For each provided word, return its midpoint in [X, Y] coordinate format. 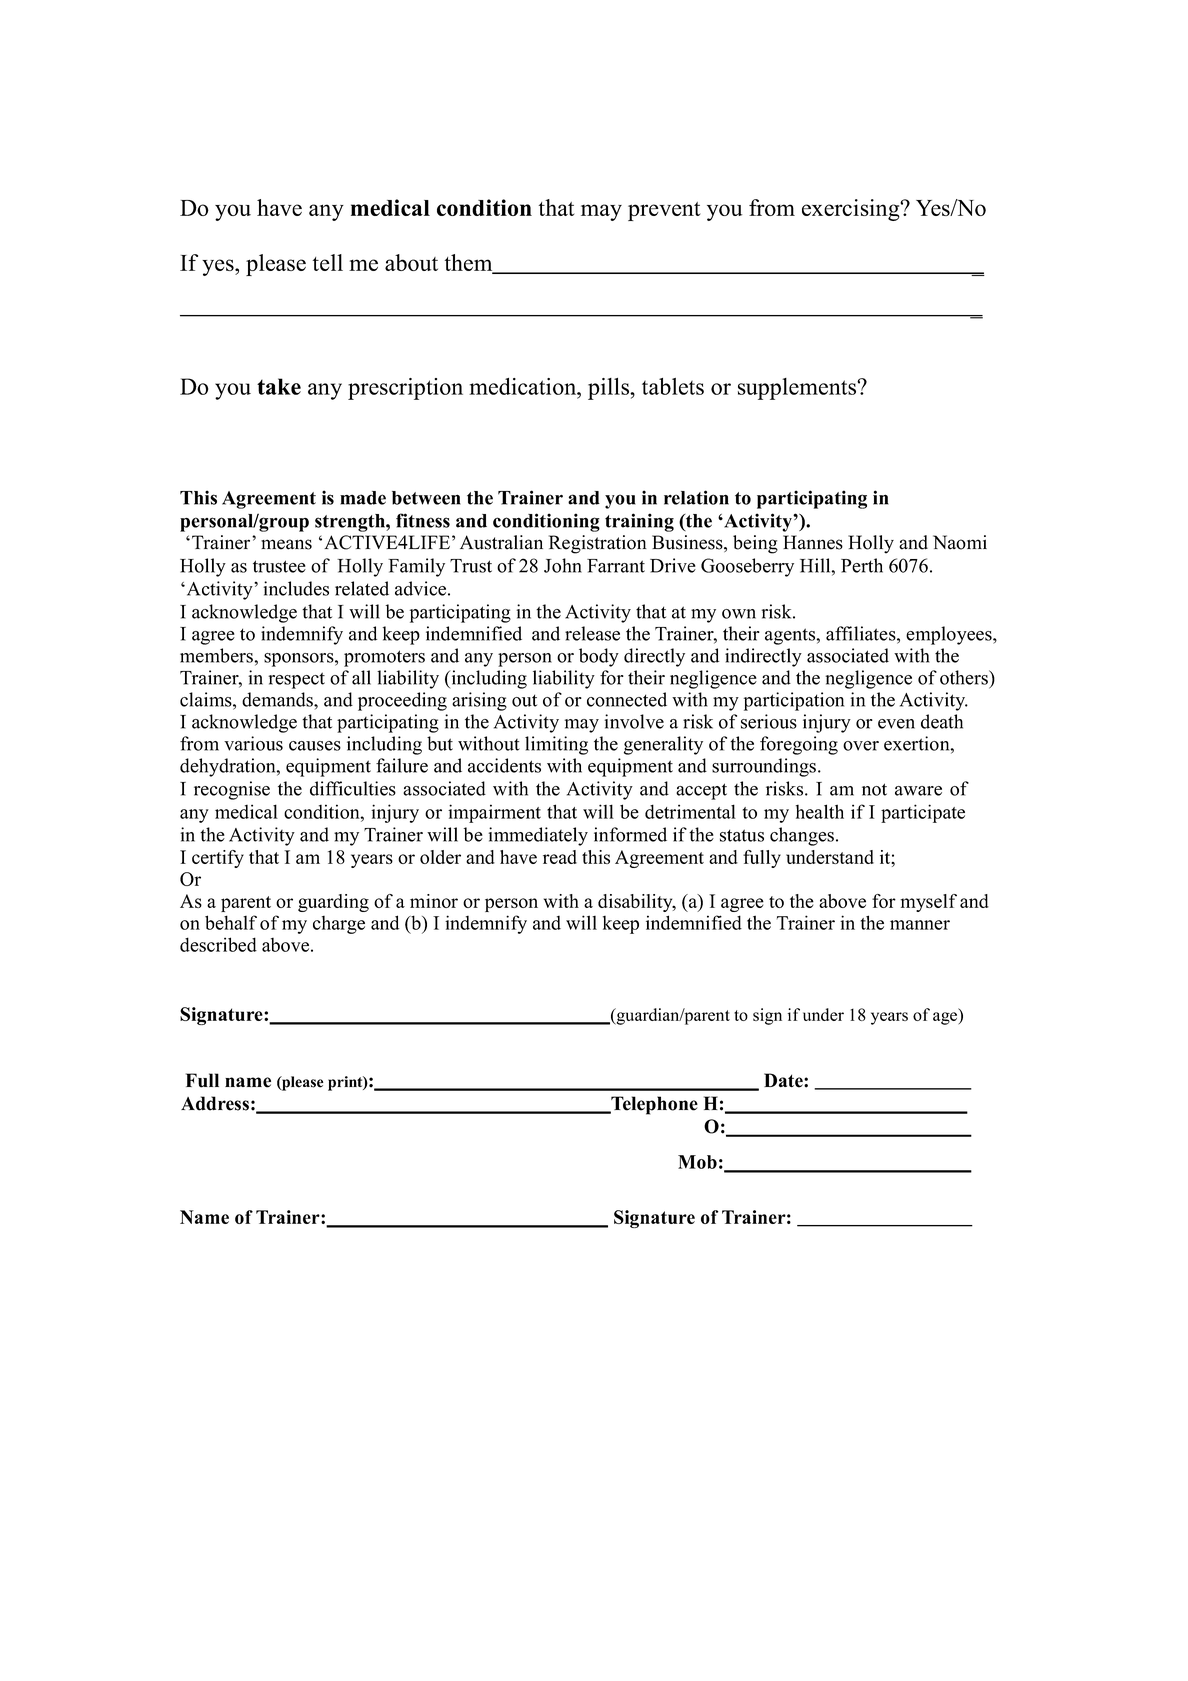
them [470, 264]
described [218, 944]
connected [627, 699]
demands [278, 699]
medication [524, 386]
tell [328, 262]
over [861, 746]
